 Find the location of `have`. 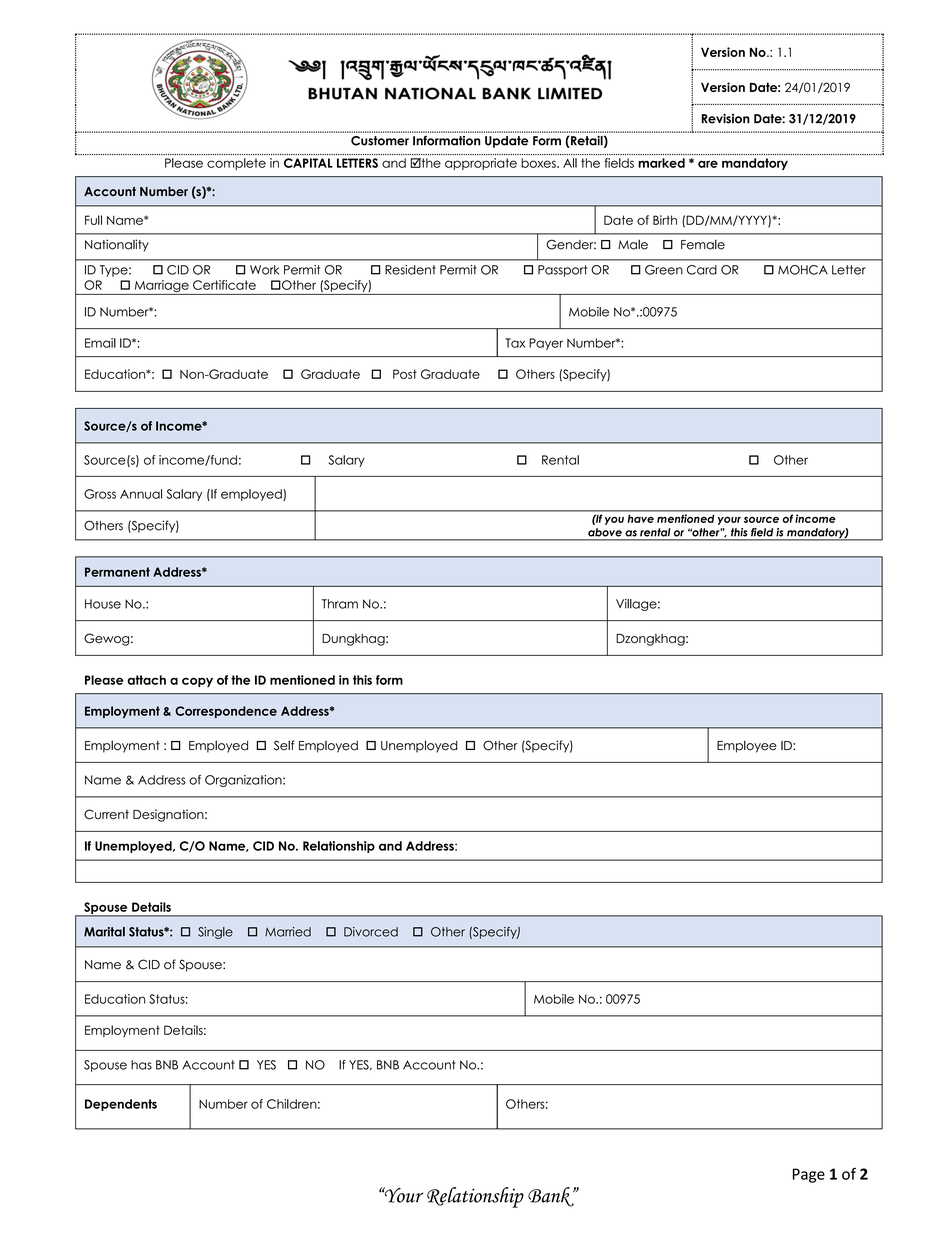

have is located at coordinates (641, 519).
